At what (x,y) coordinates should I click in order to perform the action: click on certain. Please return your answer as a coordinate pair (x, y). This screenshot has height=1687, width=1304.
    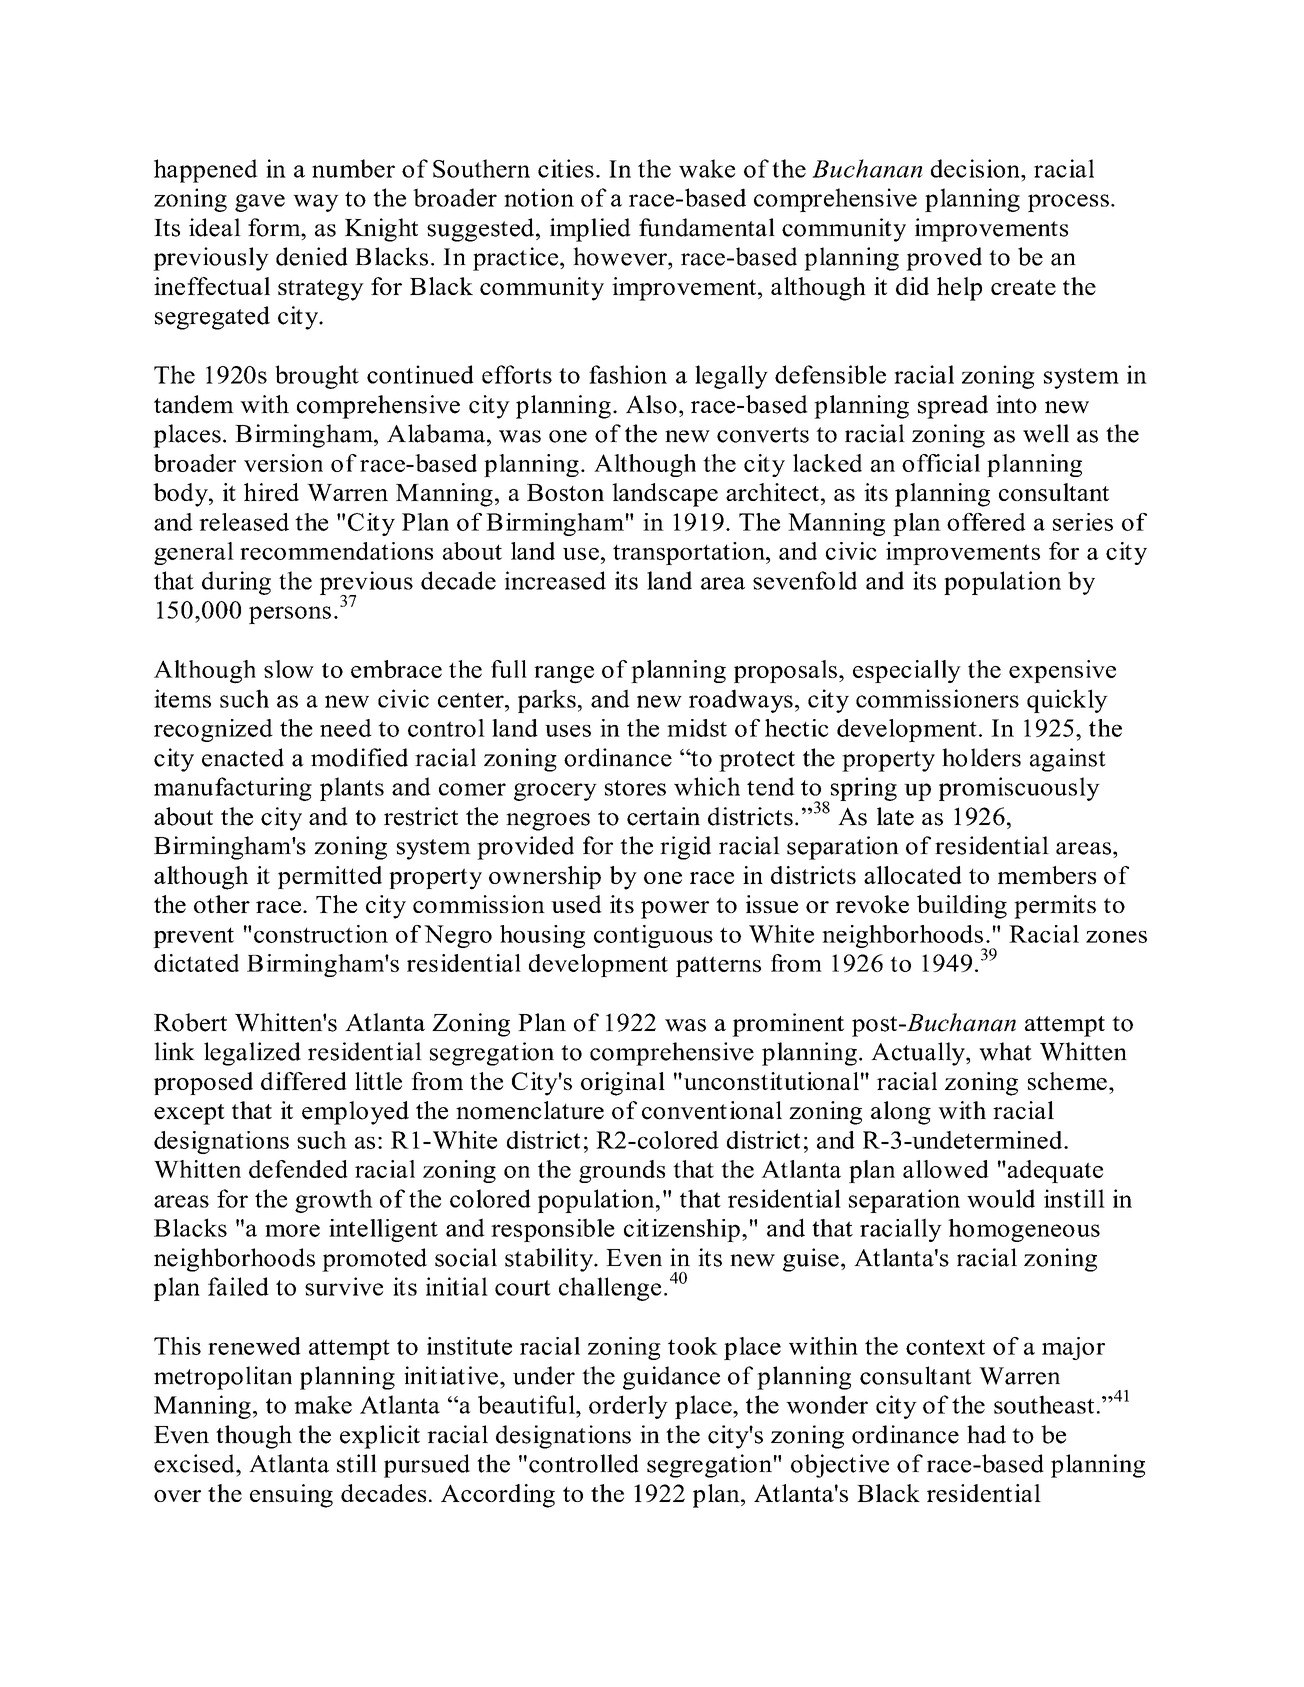
    Looking at the image, I should click on (663, 816).
